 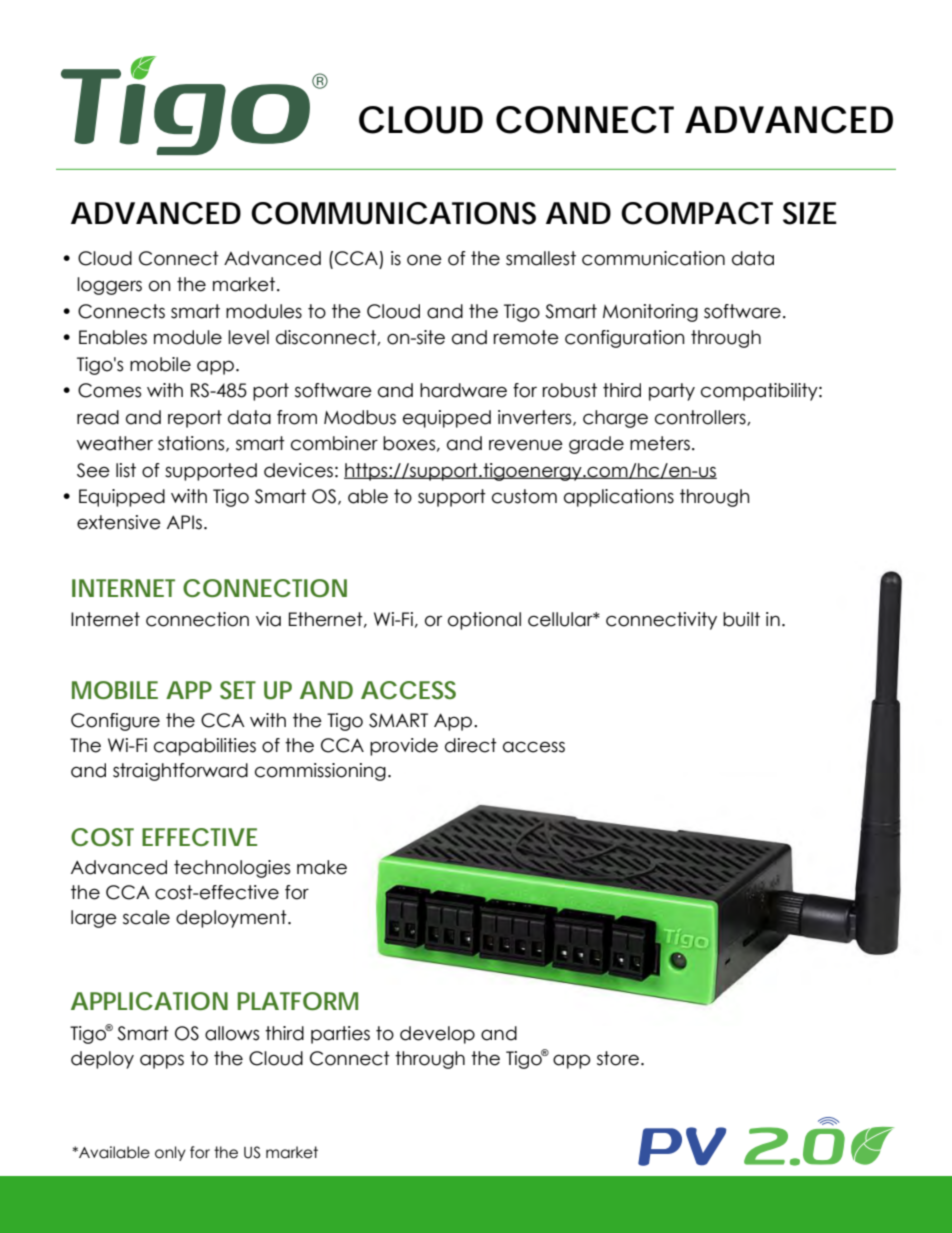 I want to click on COMPACT, so click(x=697, y=213).
